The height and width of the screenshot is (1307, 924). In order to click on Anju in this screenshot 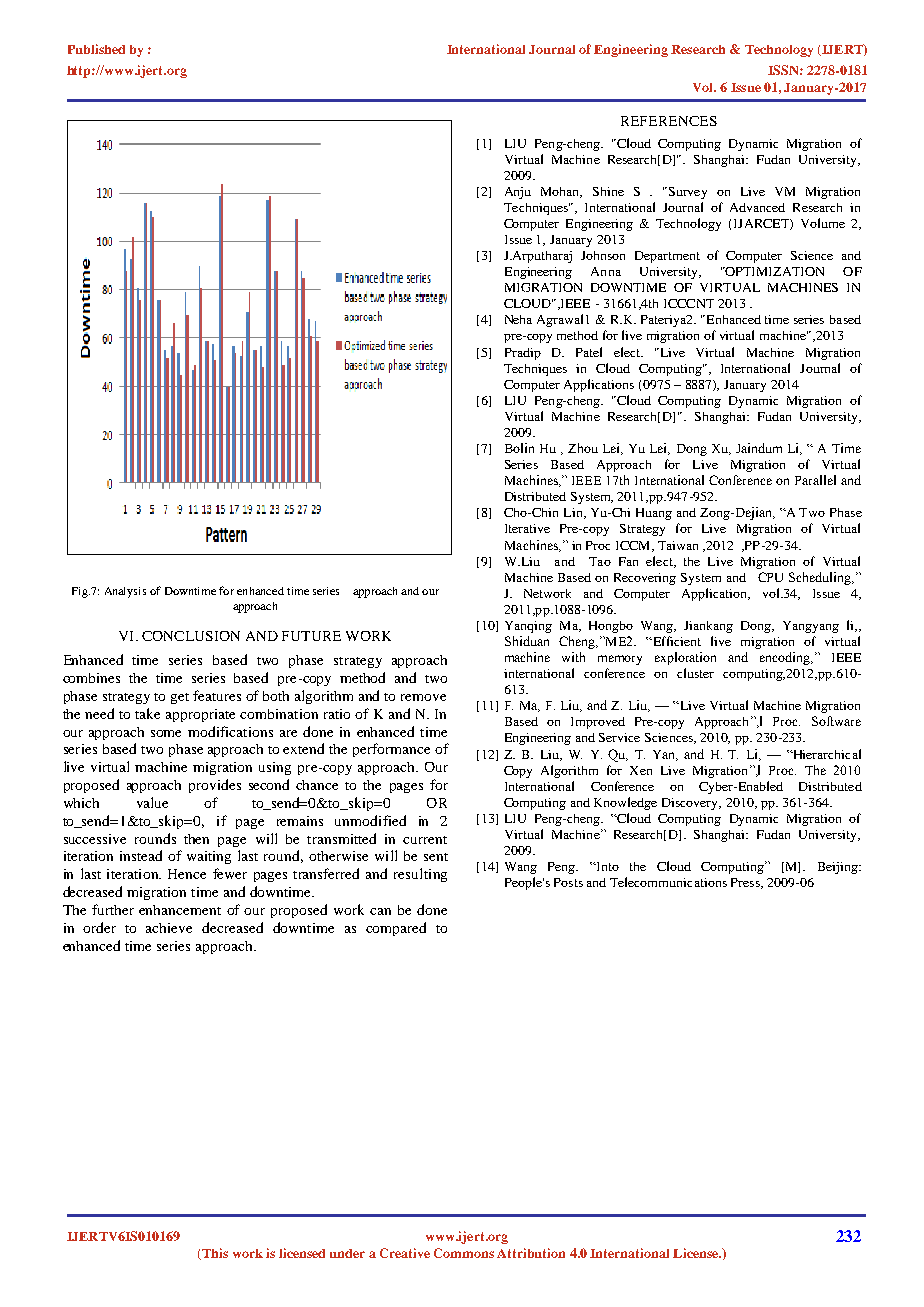, I will do `click(518, 193)`.
